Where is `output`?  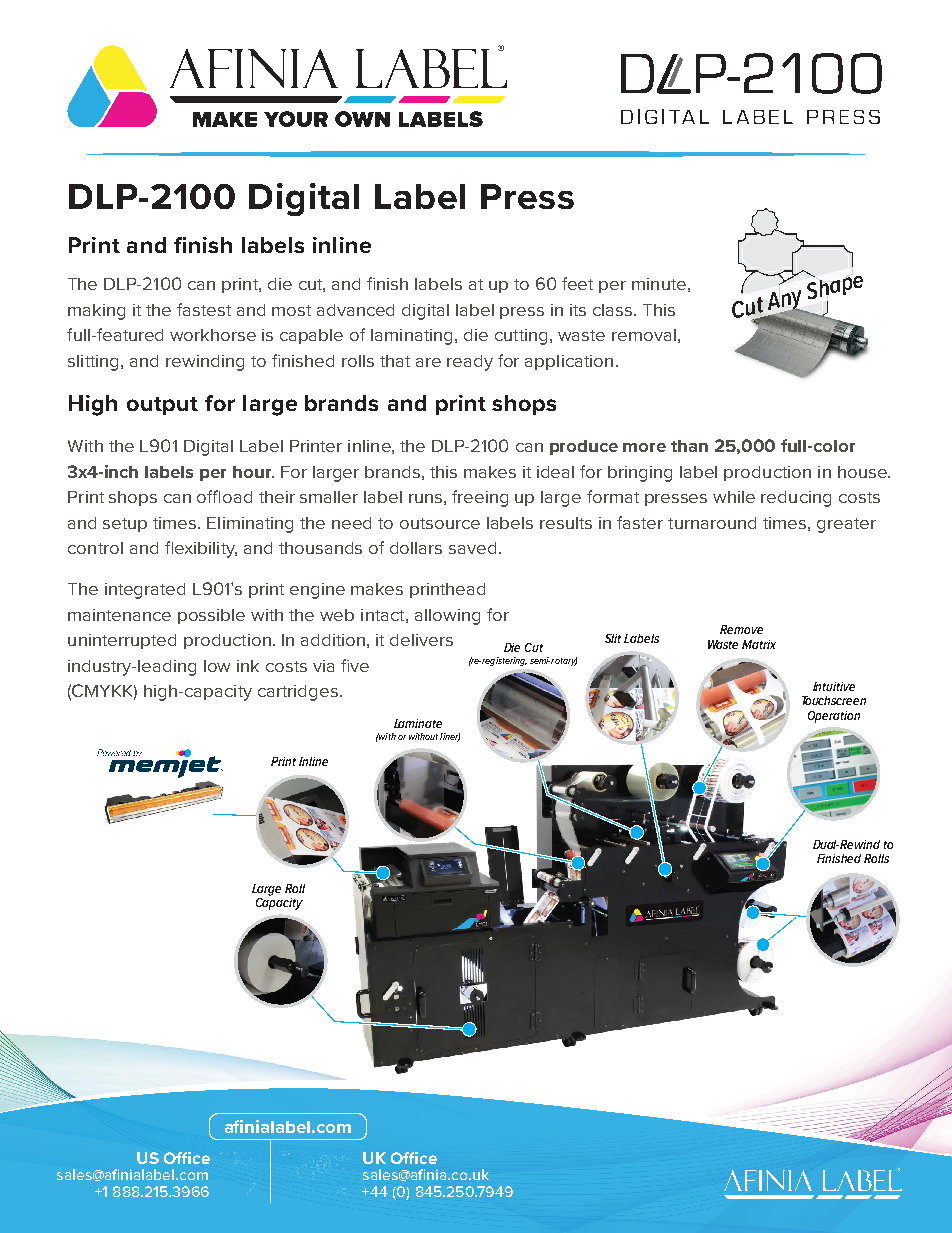 output is located at coordinates (162, 406).
